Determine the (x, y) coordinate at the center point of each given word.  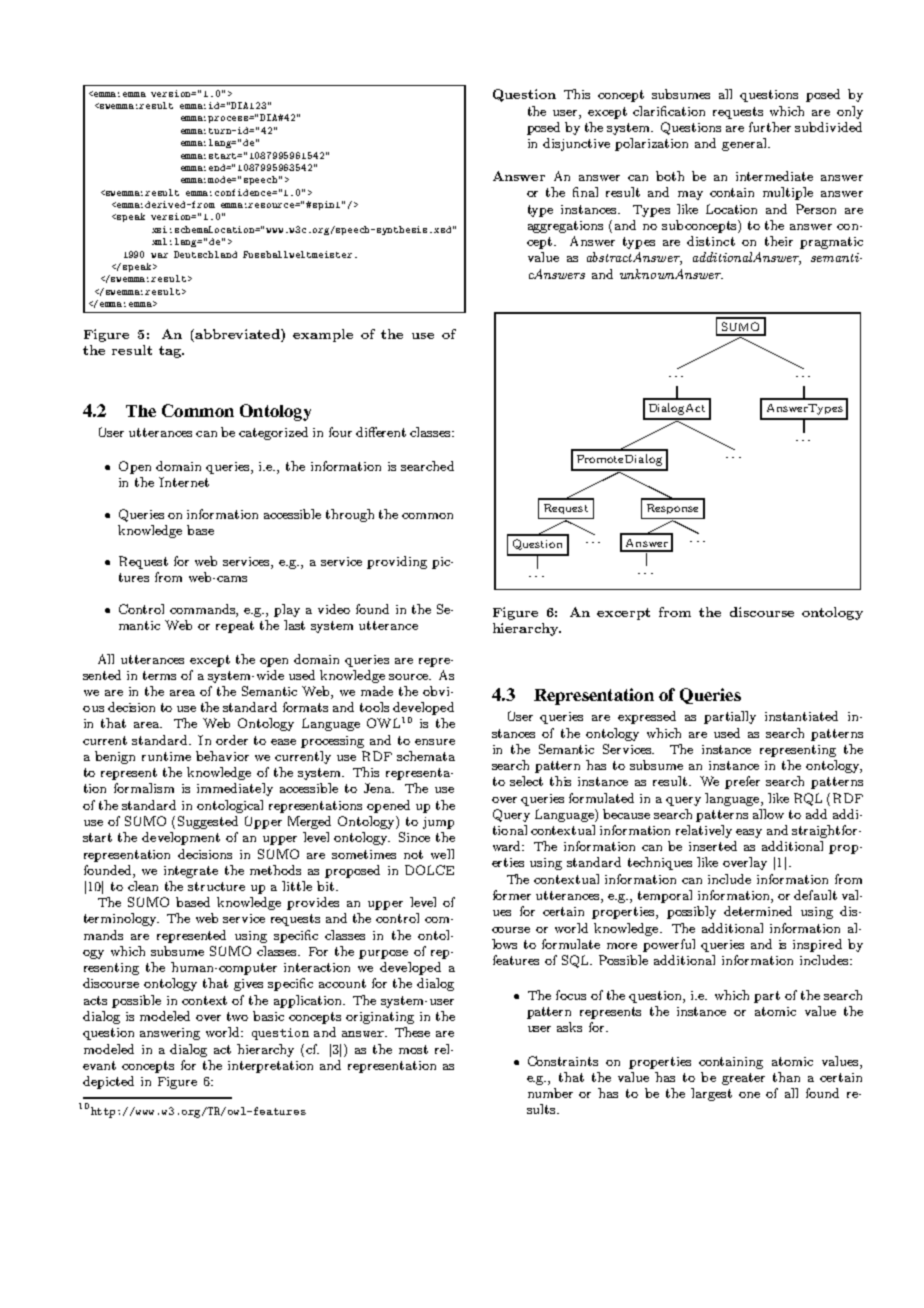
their (779, 241)
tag (171, 352)
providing (397, 562)
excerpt (623, 614)
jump (438, 823)
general (745, 144)
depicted (108, 1082)
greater (743, 1079)
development (181, 838)
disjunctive (576, 144)
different (381, 432)
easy (749, 833)
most (413, 1049)
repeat (235, 627)
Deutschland (205, 254)
